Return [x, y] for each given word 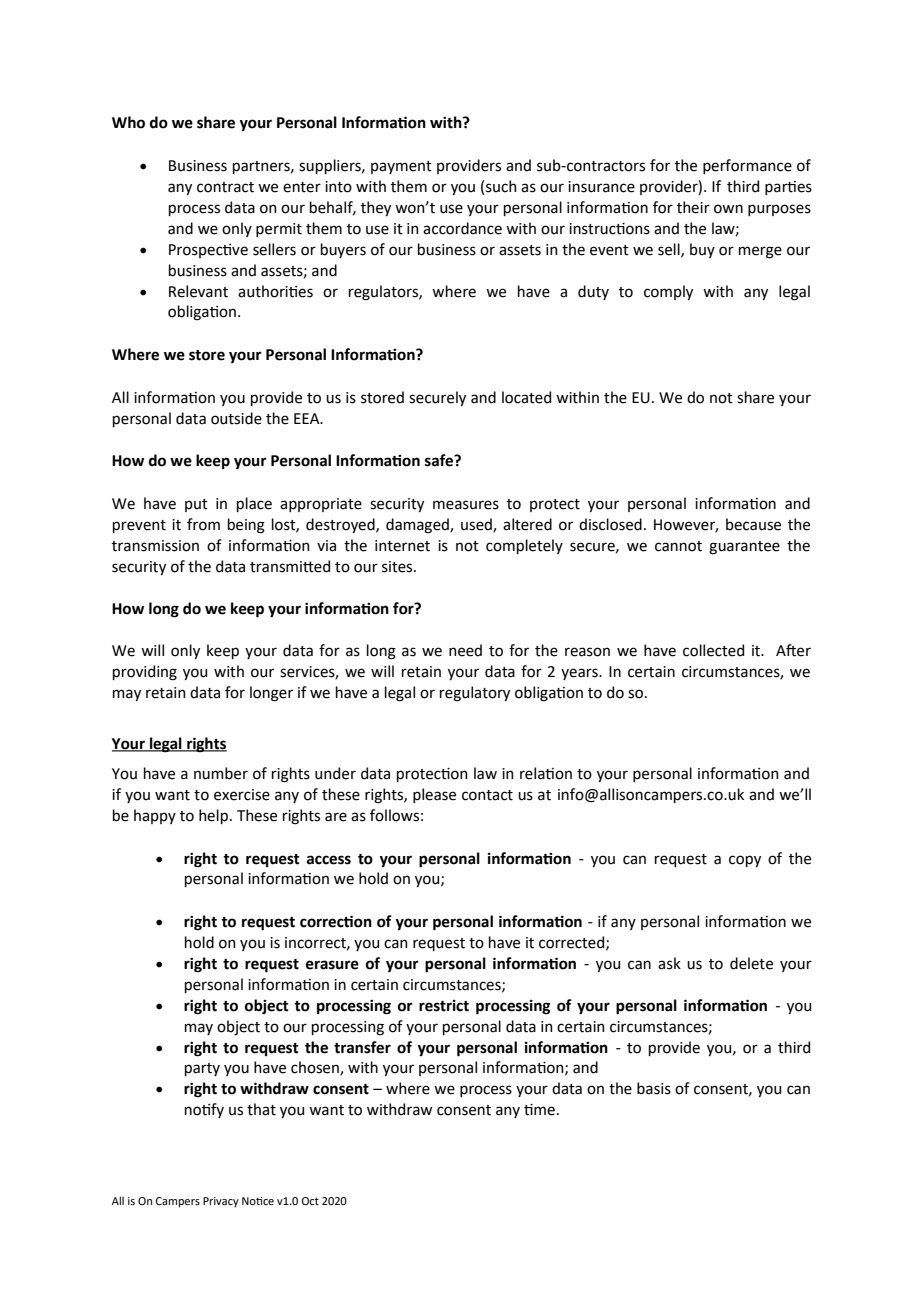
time [539, 1110]
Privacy [221, 1202]
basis [654, 1088]
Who [128, 122]
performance [747, 166]
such [501, 186]
